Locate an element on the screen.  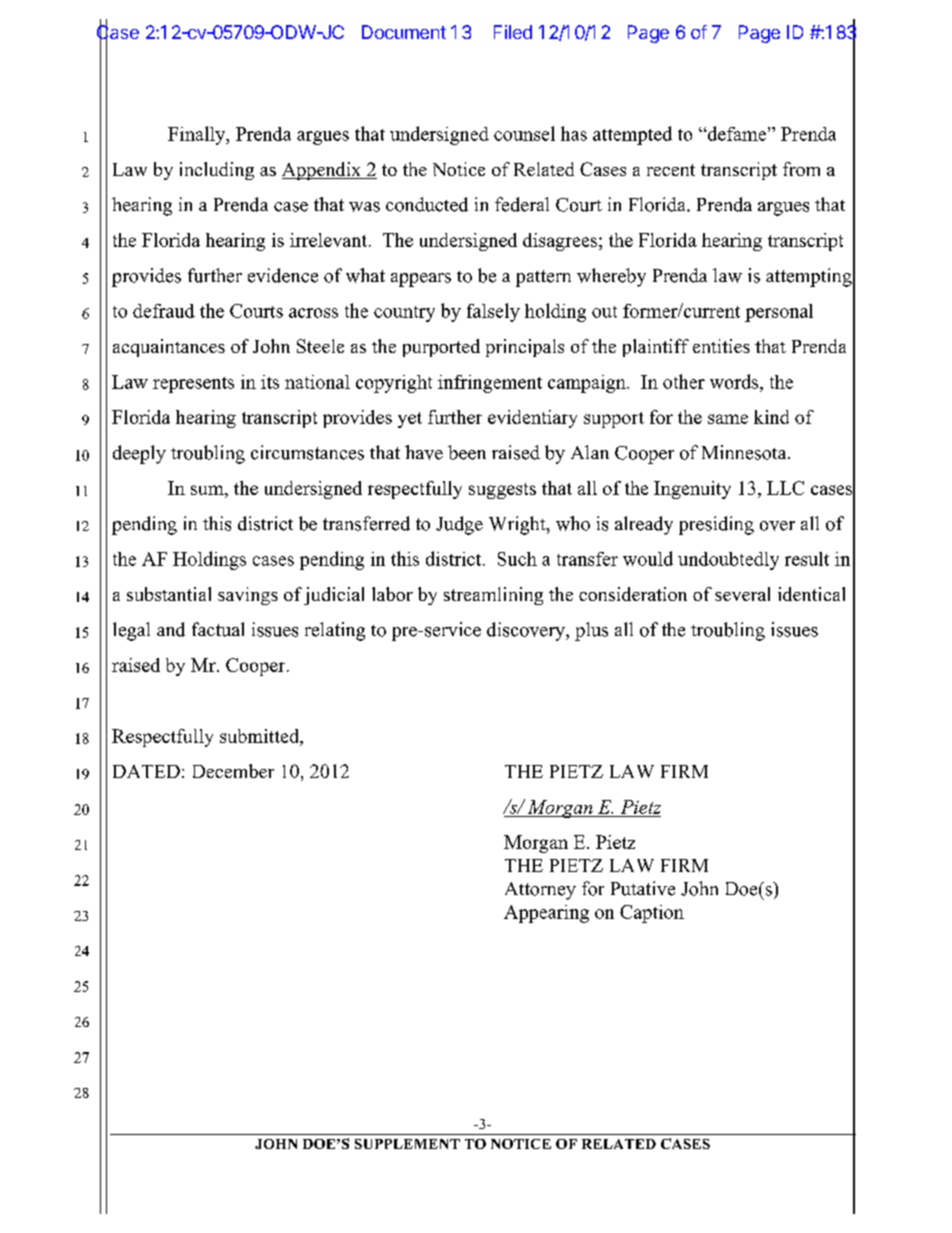
Finally is located at coordinates (198, 135).
